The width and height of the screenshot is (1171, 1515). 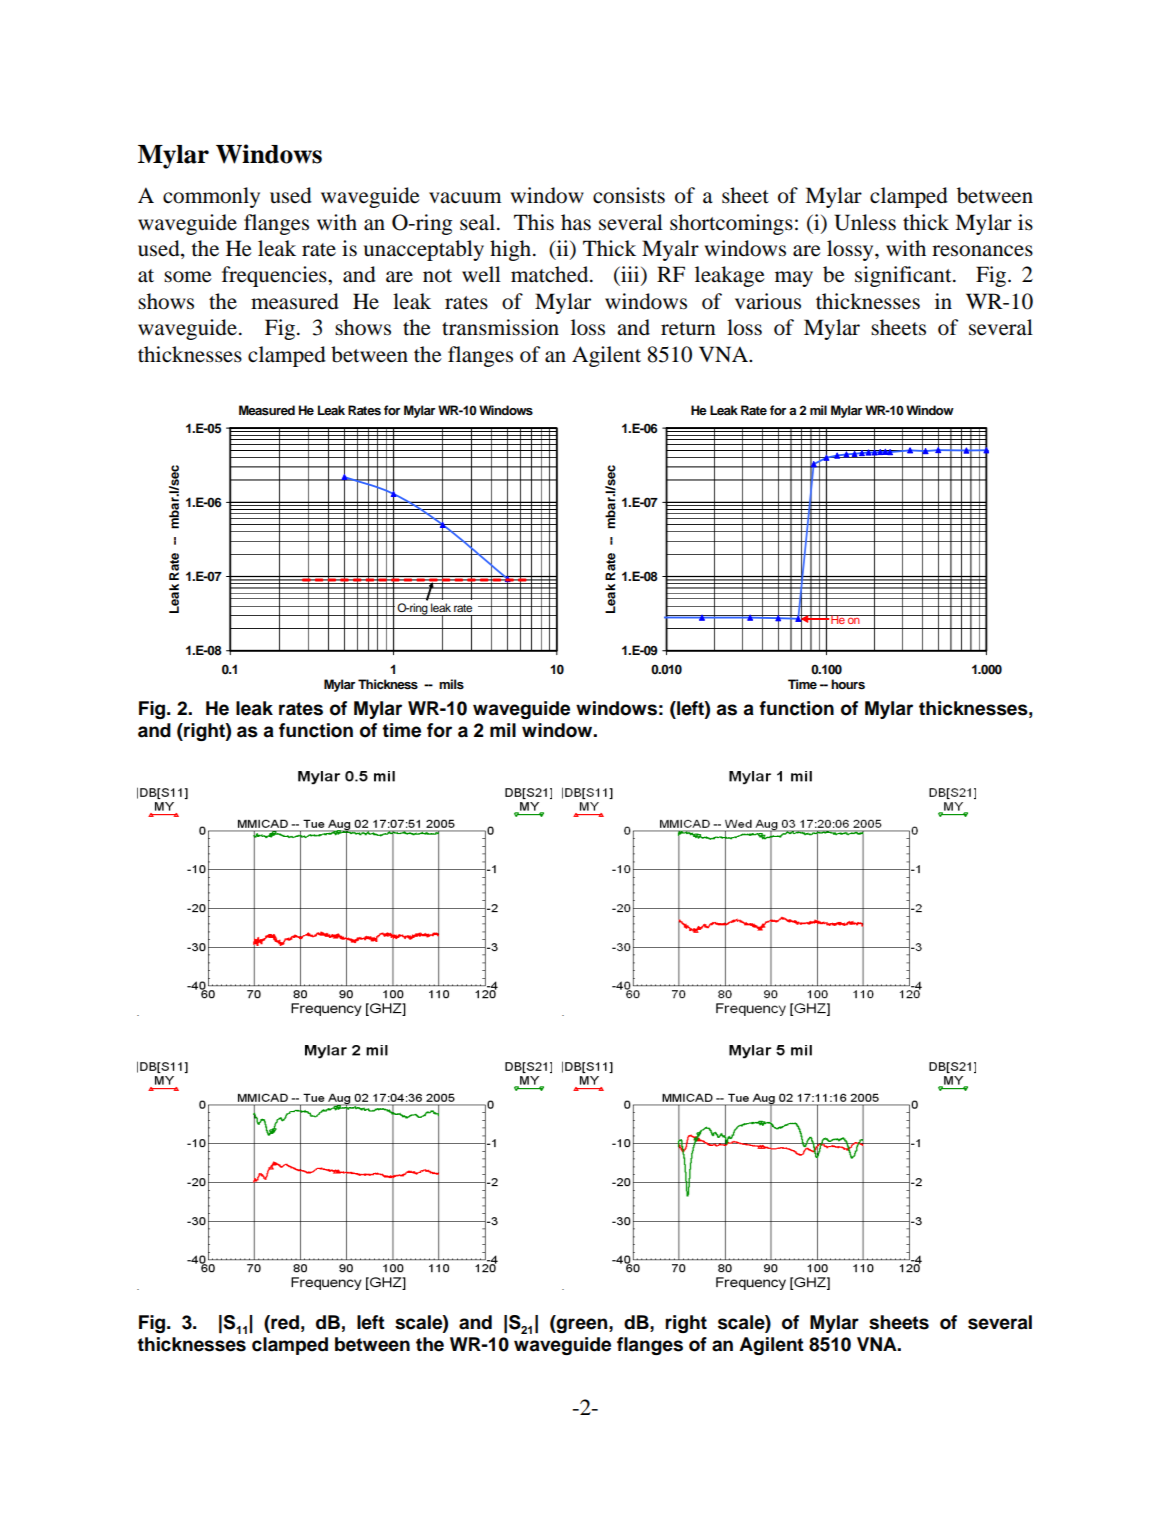 What do you see at coordinates (451, 684) in the screenshot?
I see `mils` at bounding box center [451, 684].
